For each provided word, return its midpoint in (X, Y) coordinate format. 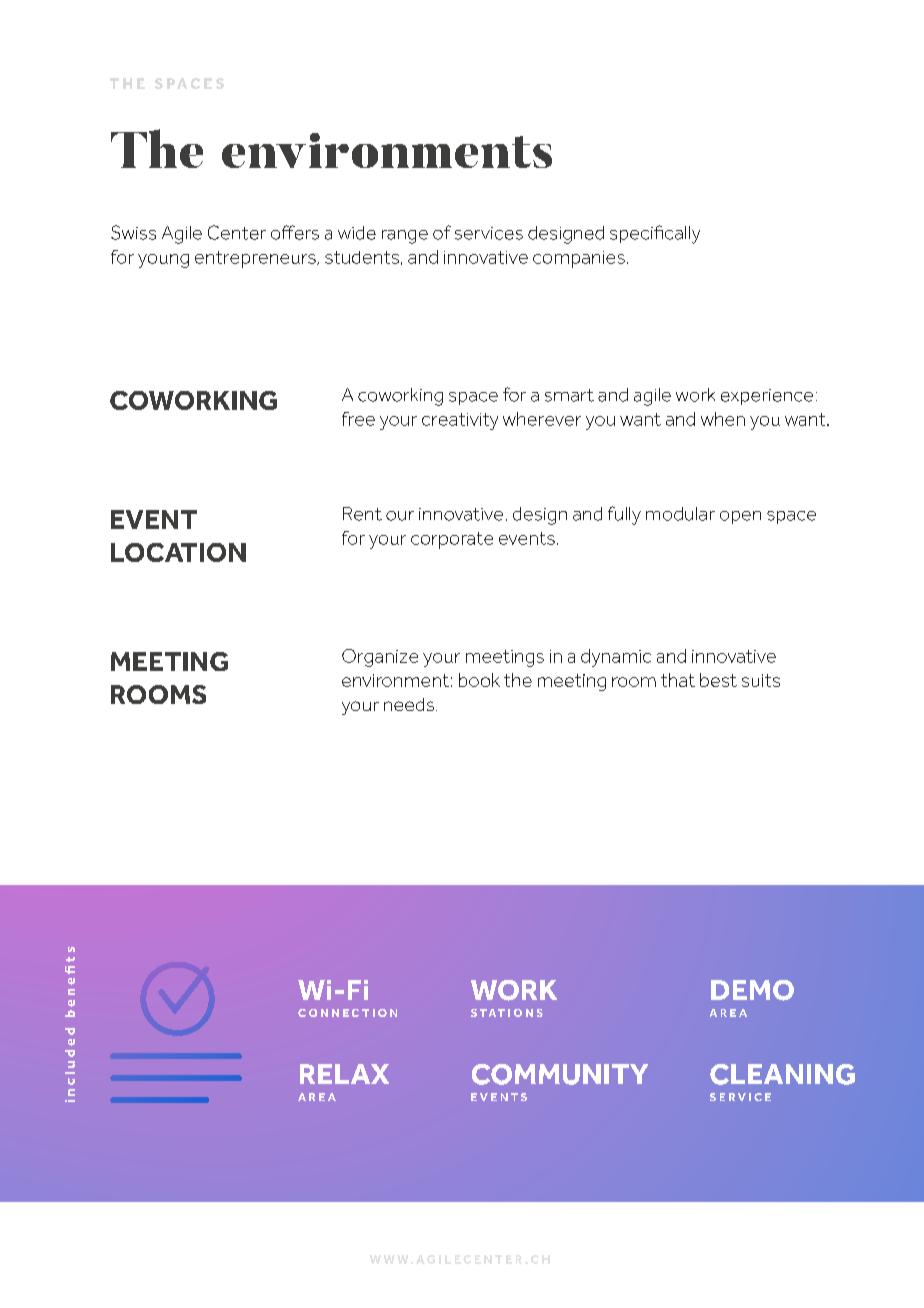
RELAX (344, 1074)
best (718, 680)
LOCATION (178, 552)
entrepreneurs (256, 259)
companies (579, 259)
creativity (460, 421)
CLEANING (782, 1074)
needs (410, 704)
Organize (380, 658)
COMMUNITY (560, 1074)
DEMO (752, 990)
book (479, 680)
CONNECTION (347, 1013)
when (723, 419)
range (405, 237)
